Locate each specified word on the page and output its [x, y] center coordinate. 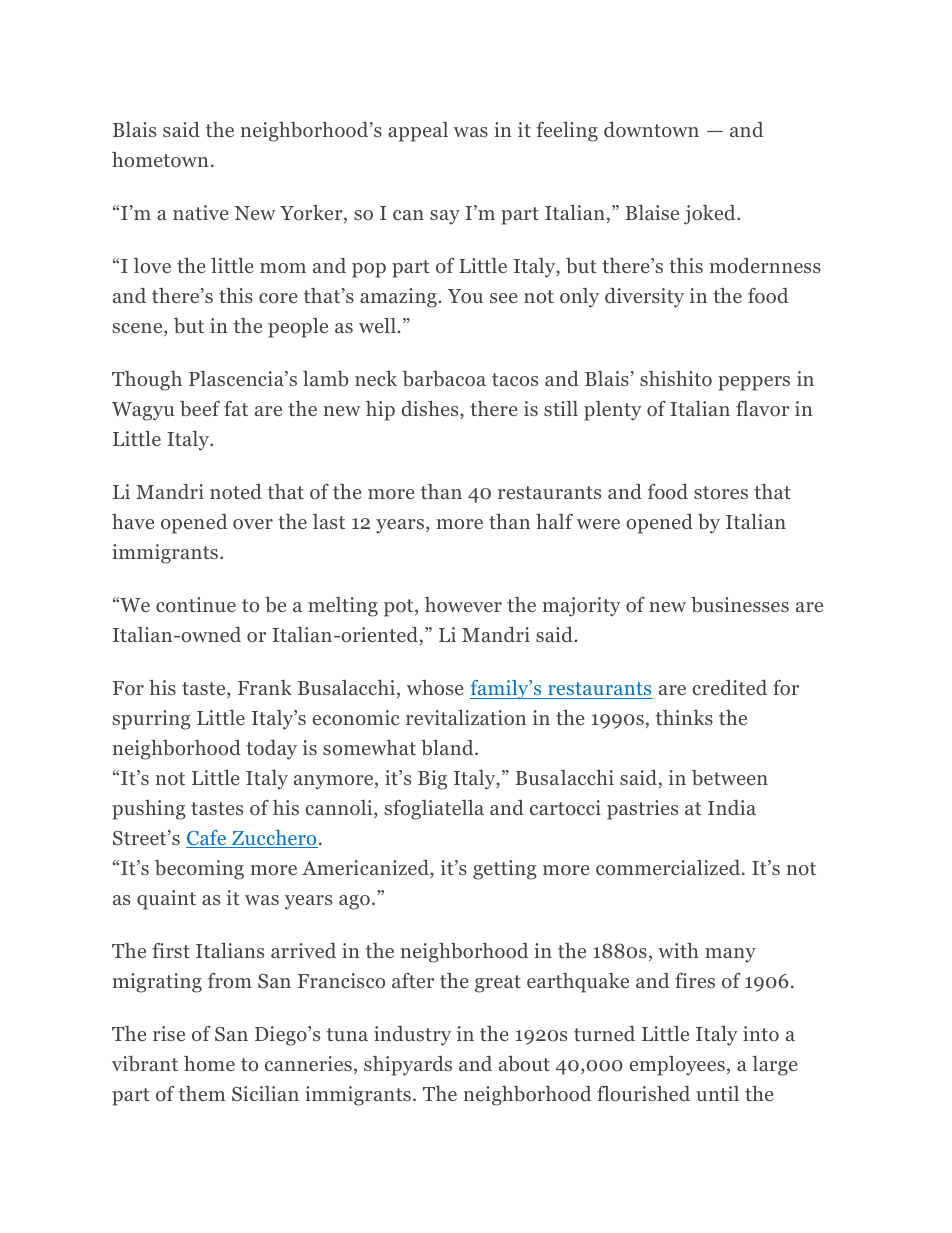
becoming [199, 870]
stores [721, 493]
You [465, 296]
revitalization [466, 717]
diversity [644, 298]
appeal [418, 132]
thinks [684, 717]
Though [147, 381]
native [201, 212]
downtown [651, 130]
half [554, 521]
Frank [265, 687]
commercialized [669, 868]
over [253, 524]
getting [505, 870]
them [202, 1093]
